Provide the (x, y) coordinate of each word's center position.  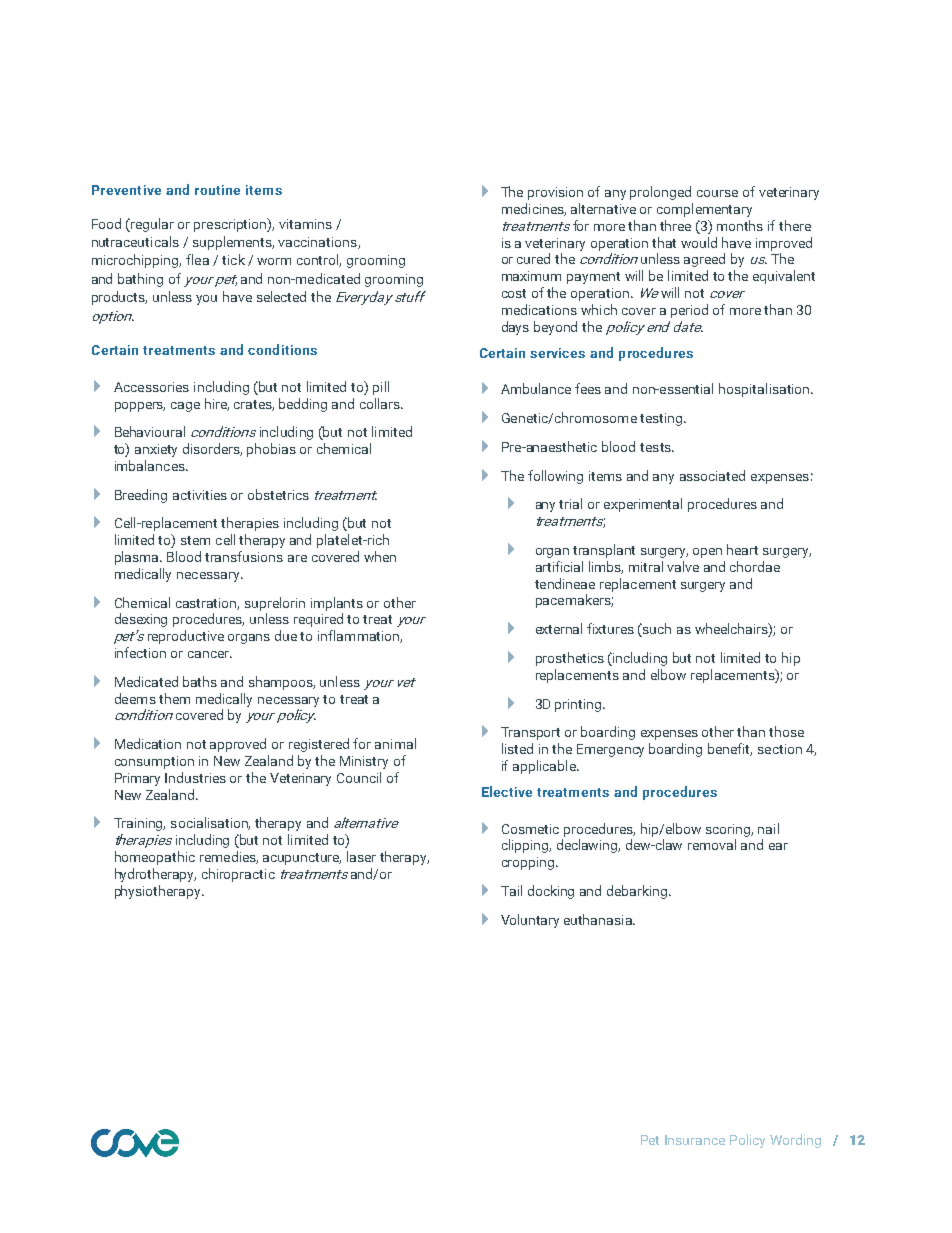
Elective (507, 791)
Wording (795, 1141)
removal (712, 844)
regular (151, 225)
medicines (534, 209)
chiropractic (238, 875)
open (707, 553)
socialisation (210, 823)
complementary (704, 210)
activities (200, 495)
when (380, 556)
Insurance (695, 1140)
